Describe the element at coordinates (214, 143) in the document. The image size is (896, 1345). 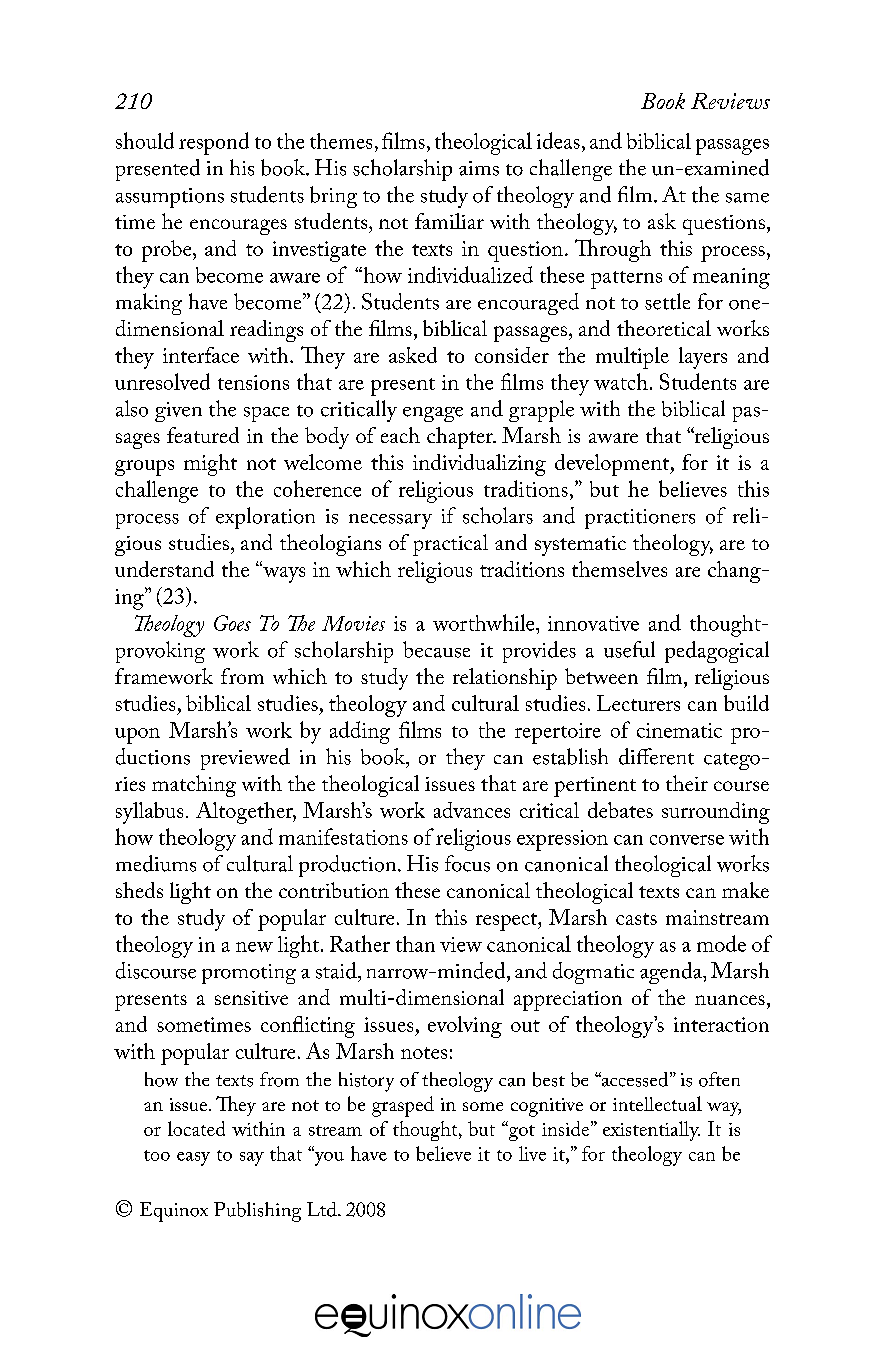
I see `respond` at that location.
